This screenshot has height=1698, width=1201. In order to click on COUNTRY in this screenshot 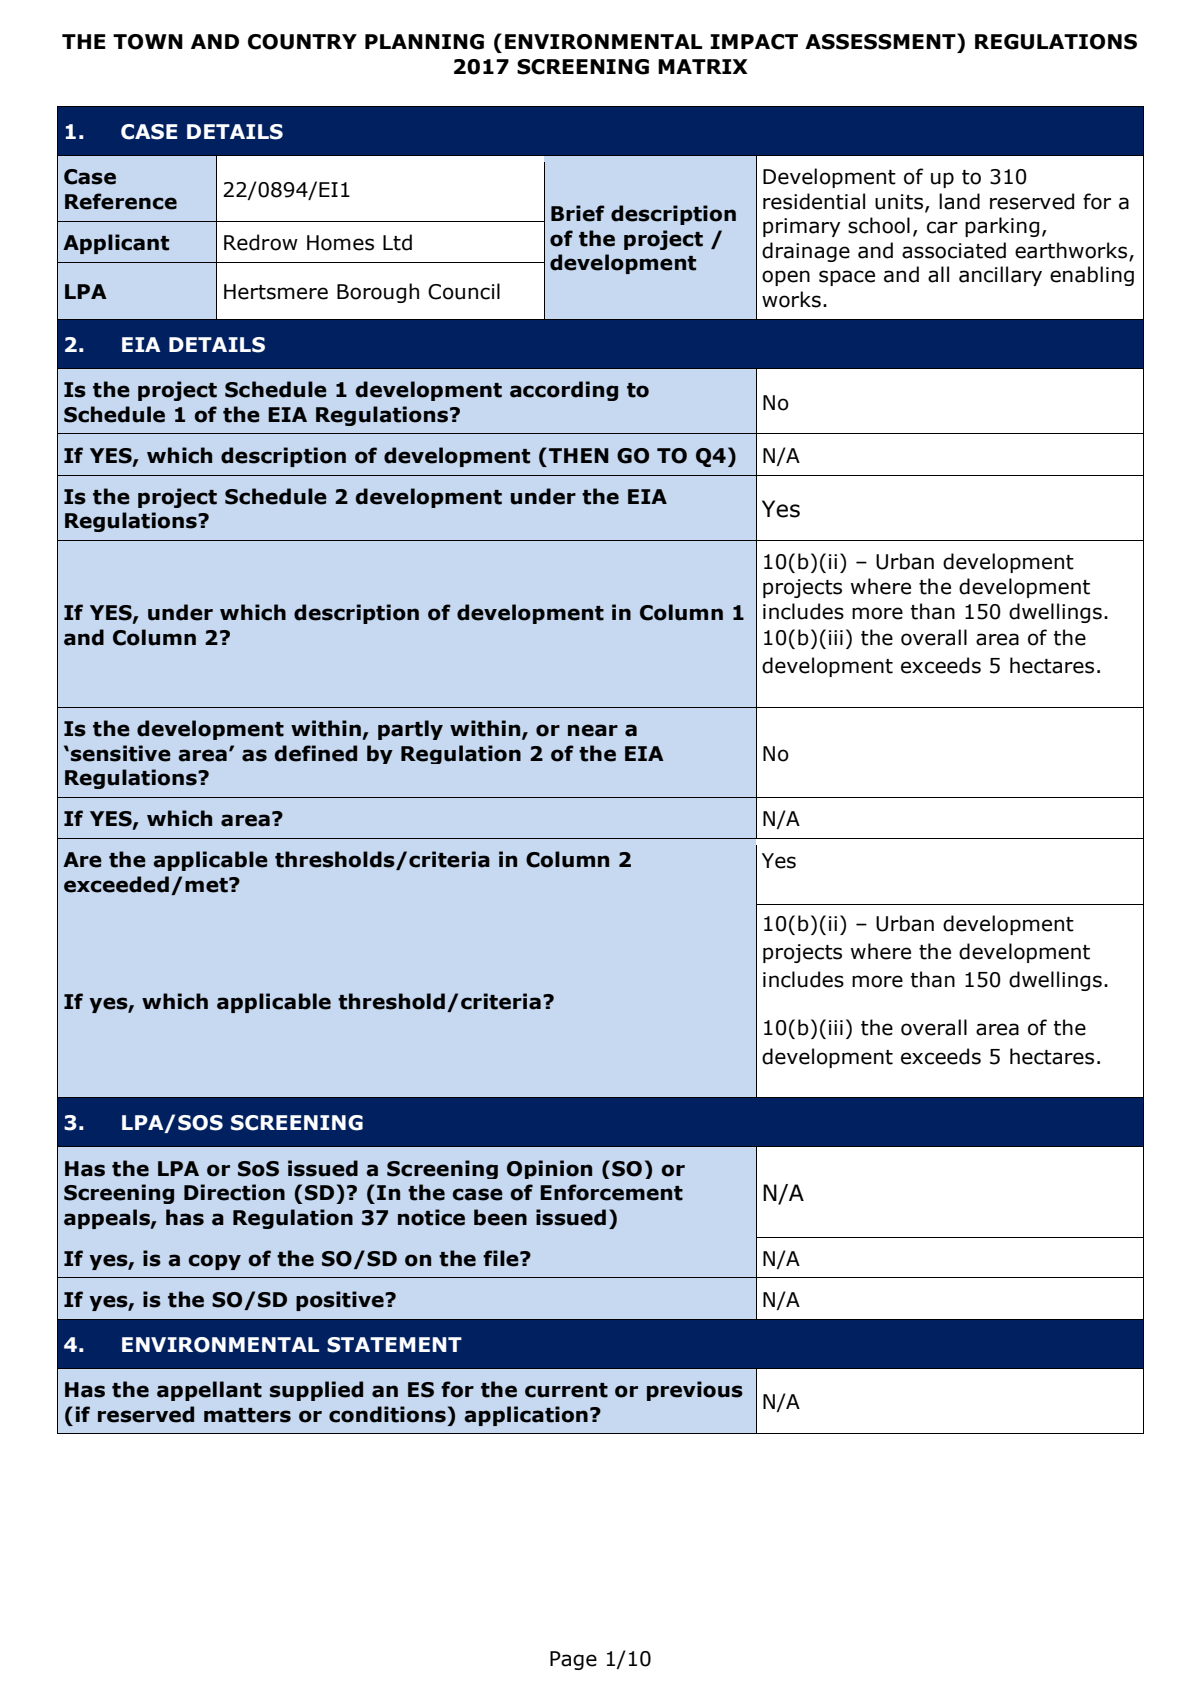, I will do `click(302, 42)`.
